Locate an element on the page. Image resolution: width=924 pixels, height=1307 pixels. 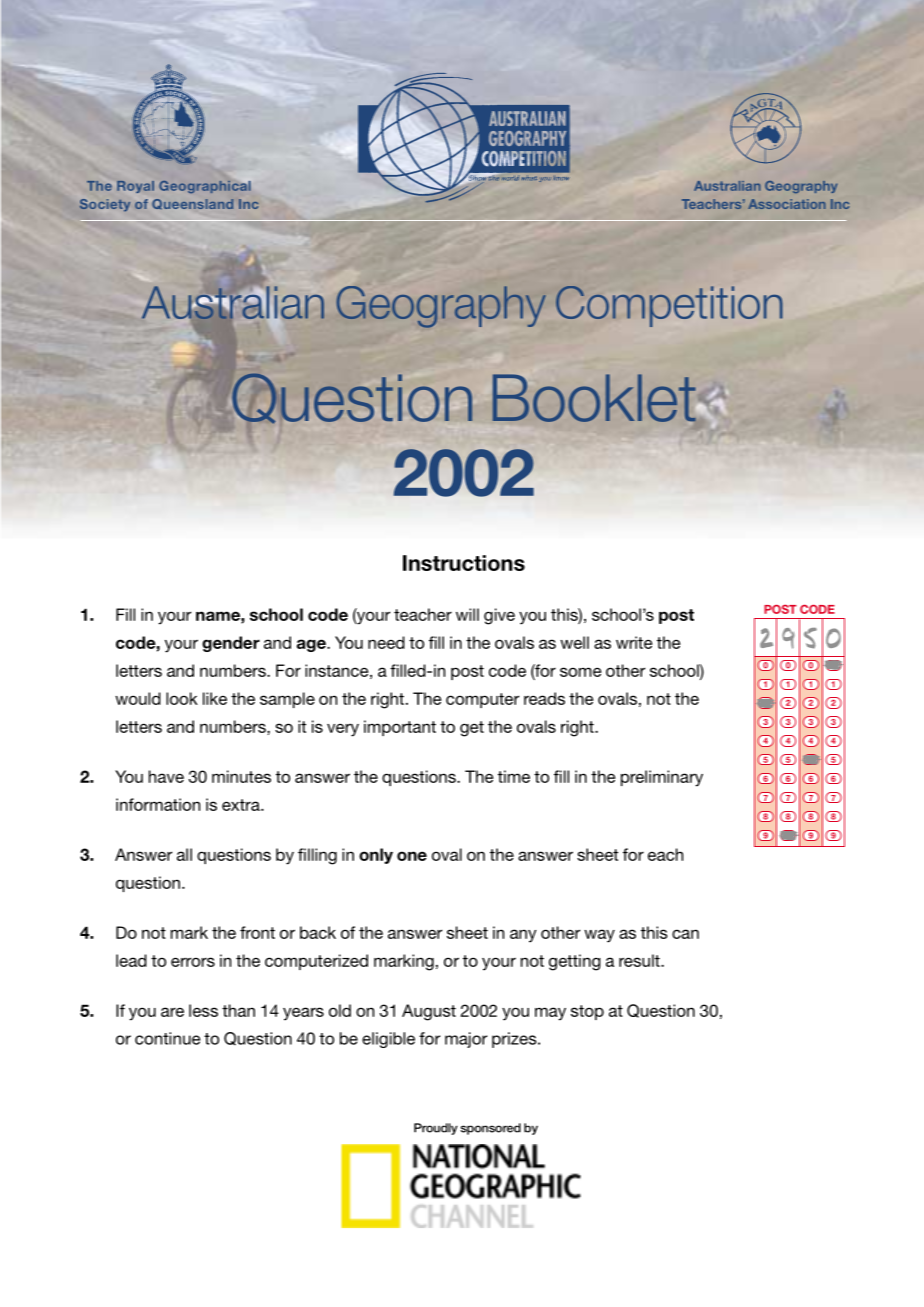
Proudly is located at coordinates (436, 1129).
